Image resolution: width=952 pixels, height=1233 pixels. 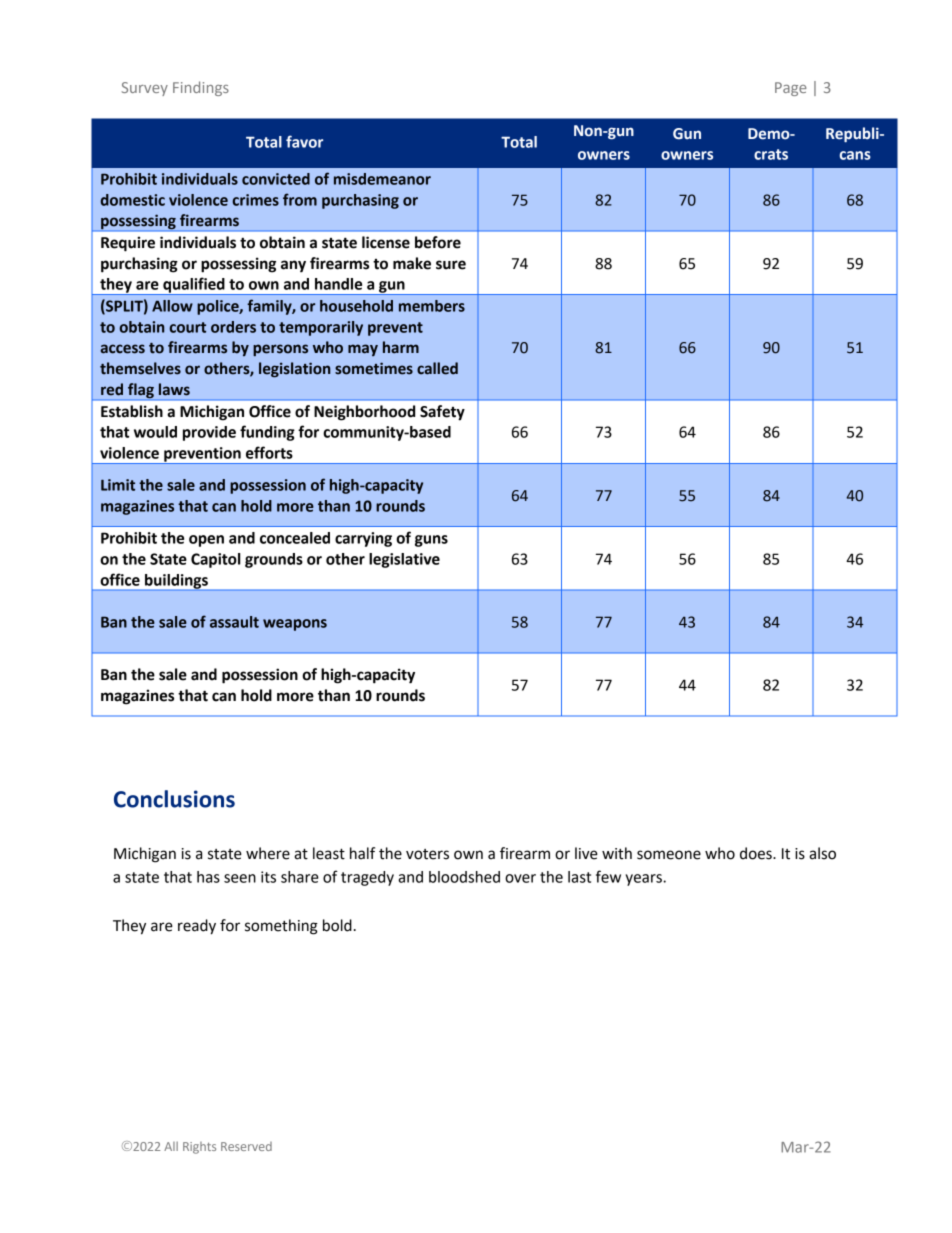 What do you see at coordinates (404, 560) in the image?
I see `legislative` at bounding box center [404, 560].
